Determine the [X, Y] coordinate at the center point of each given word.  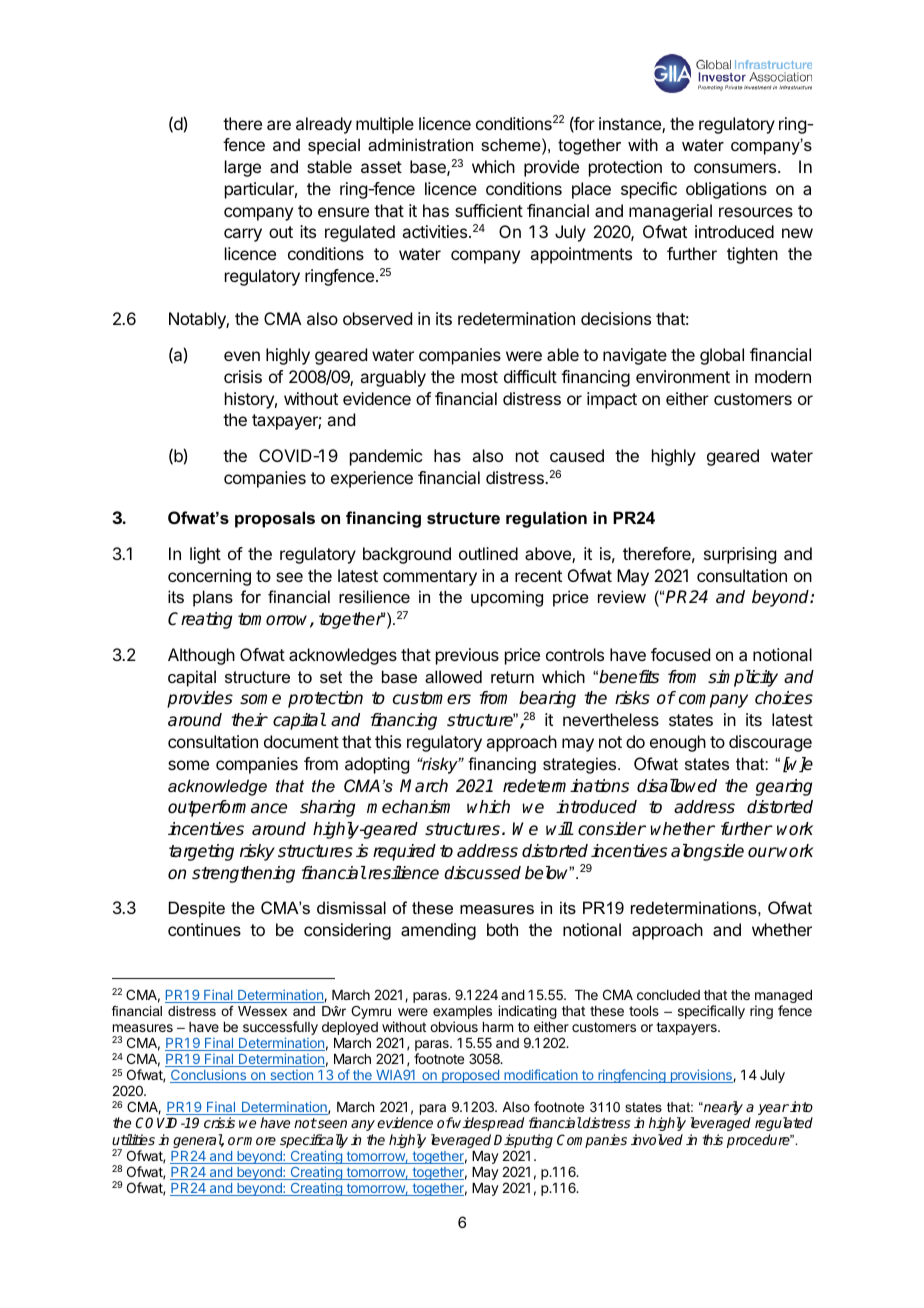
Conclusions [209, 1076]
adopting [377, 765]
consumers [736, 168]
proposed [470, 1076]
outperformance [227, 808]
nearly [722, 1108]
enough [678, 743]
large [243, 168]
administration [420, 144]
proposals [275, 519]
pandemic [386, 457]
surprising [740, 555]
